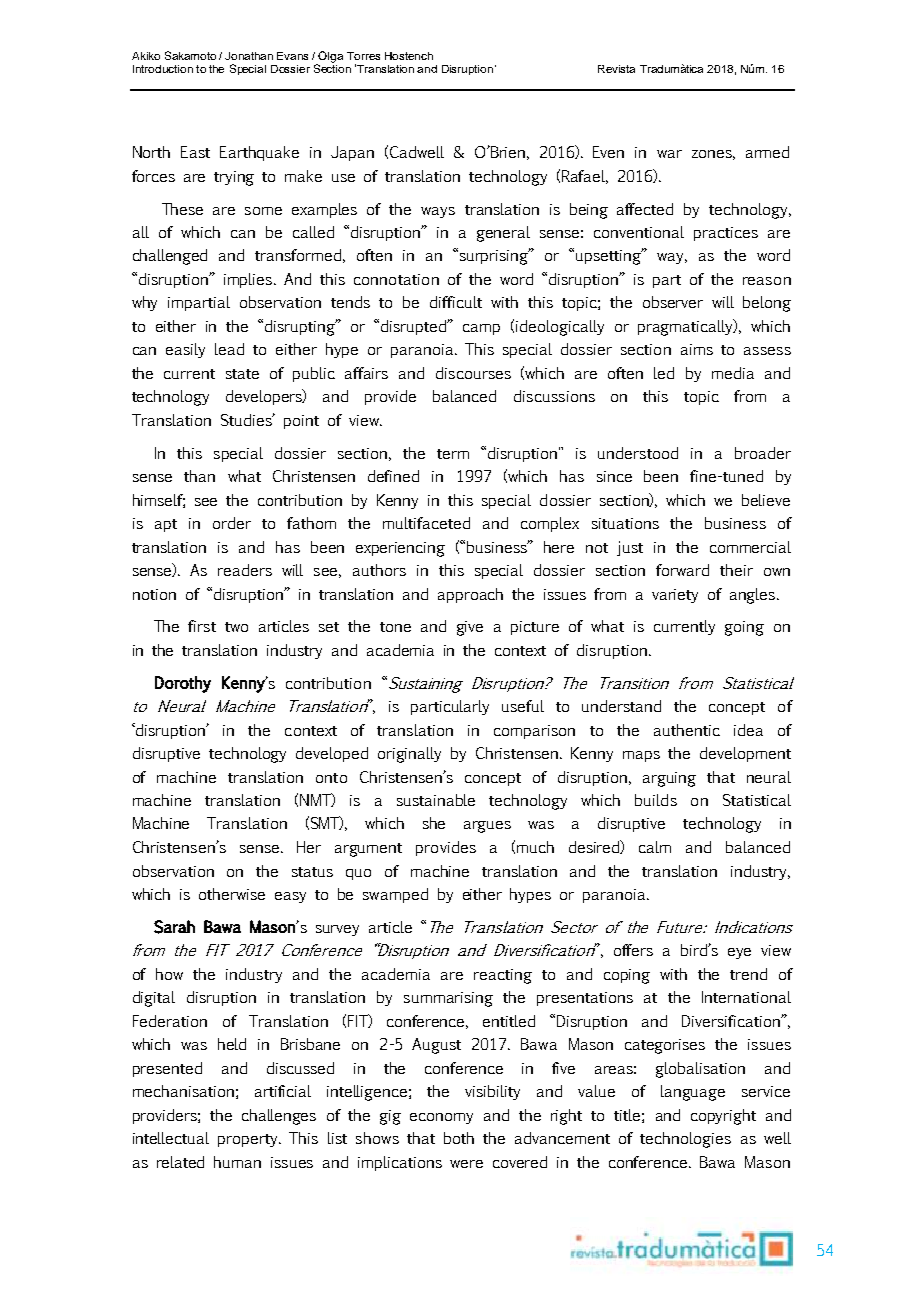 This page has width=924, height=1309. Describe the element at coordinates (763, 453) in the page. I see `broader` at that location.
